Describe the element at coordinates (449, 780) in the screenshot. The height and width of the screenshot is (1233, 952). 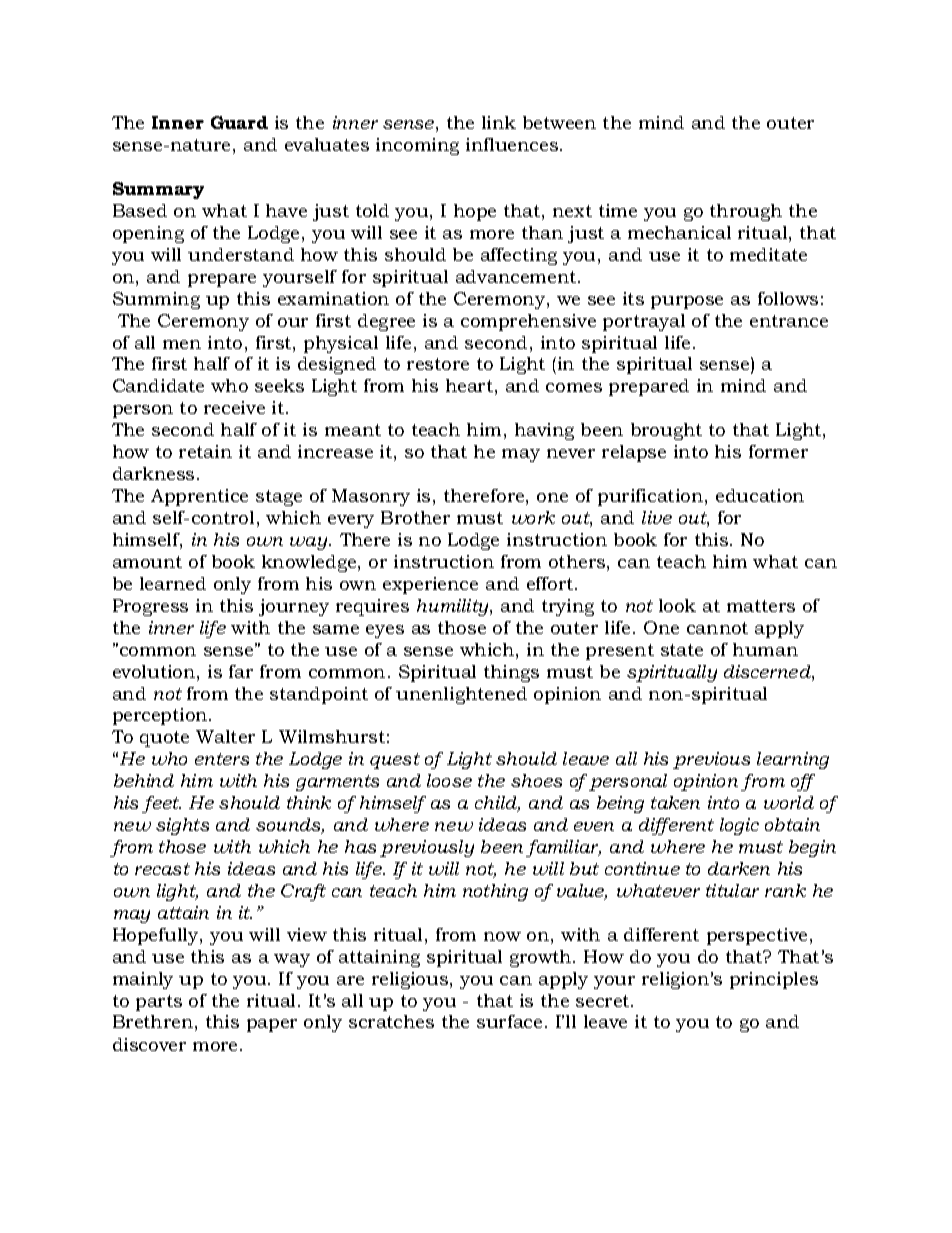
I see `loose` at that location.
